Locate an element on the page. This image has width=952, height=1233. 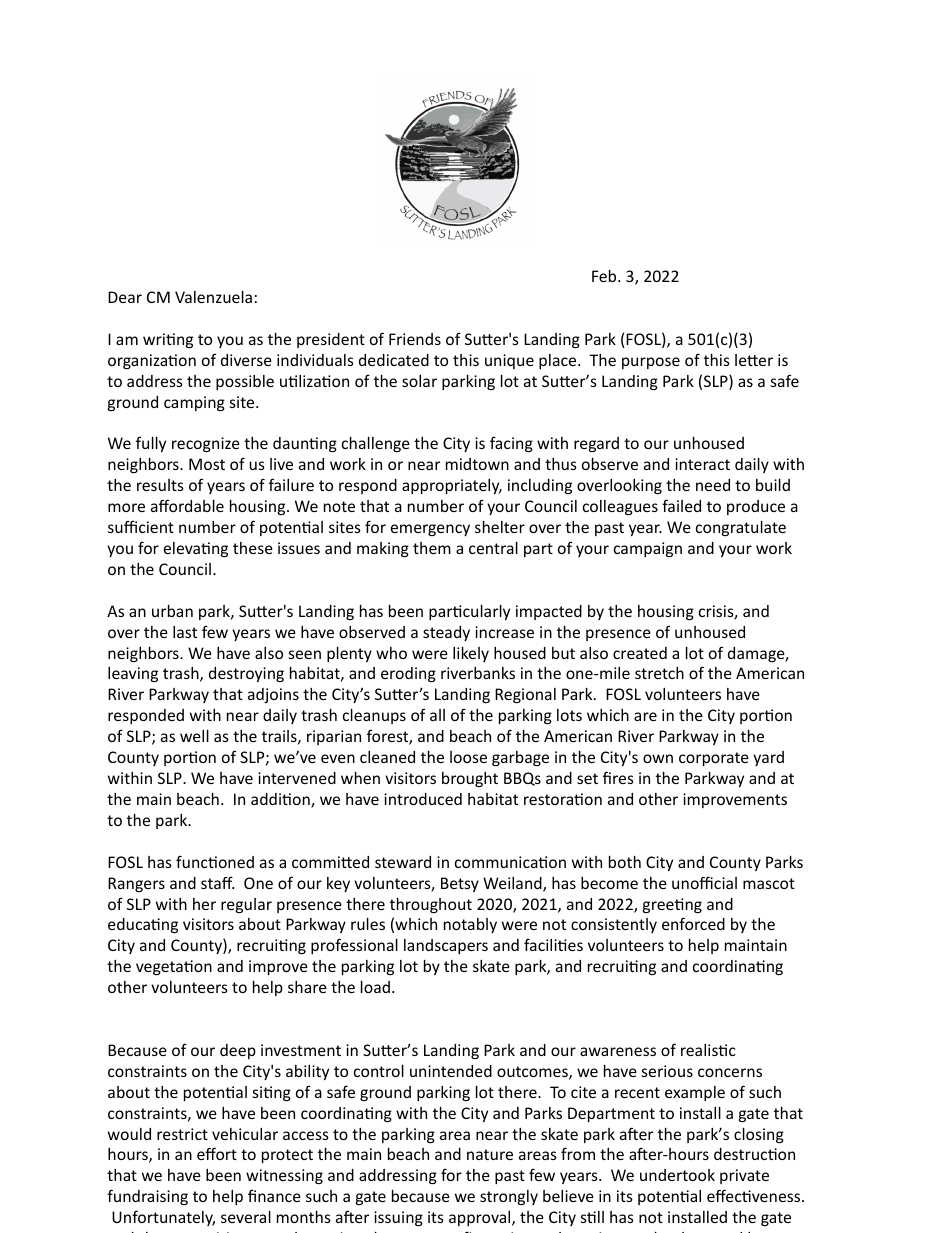
steady is located at coordinates (446, 633).
